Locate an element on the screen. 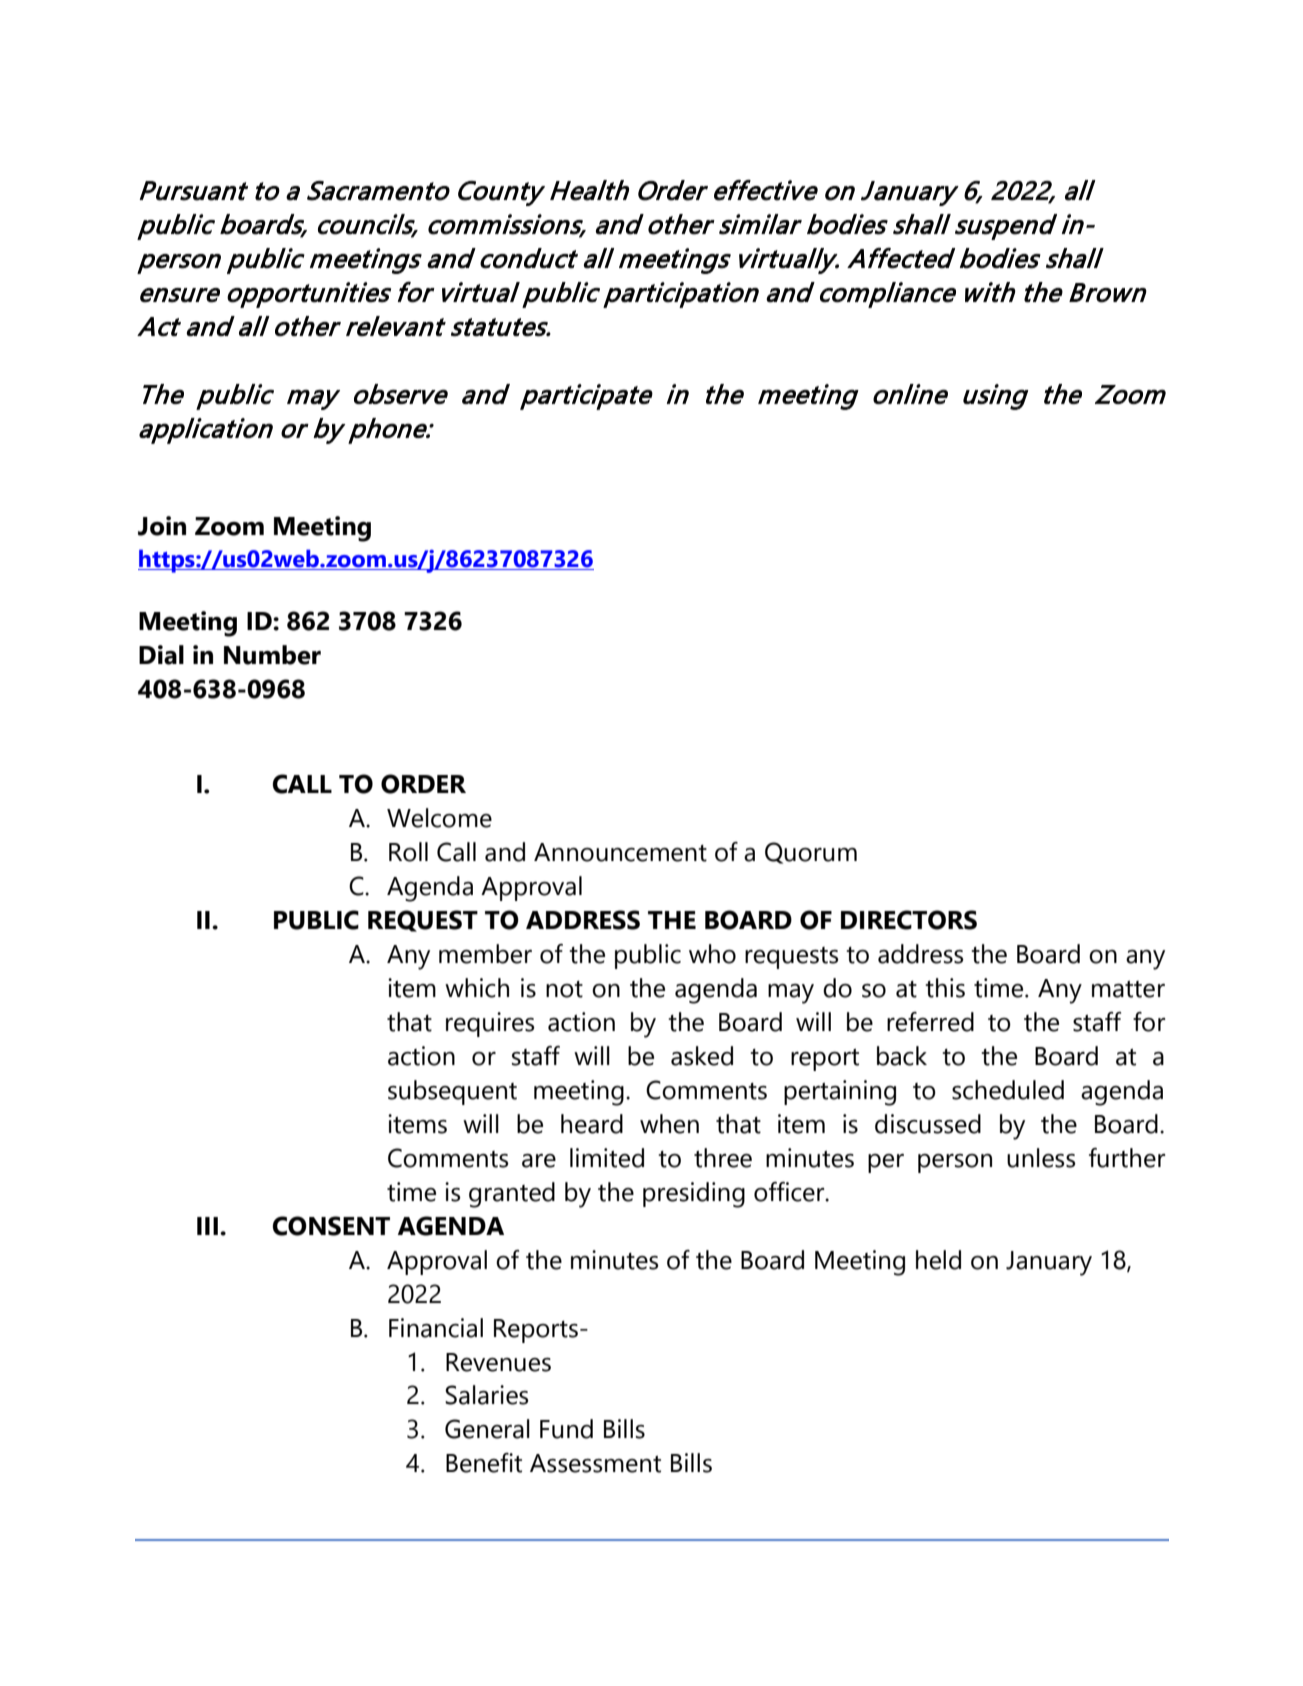 The image size is (1303, 1686). Quorum is located at coordinates (811, 853).
